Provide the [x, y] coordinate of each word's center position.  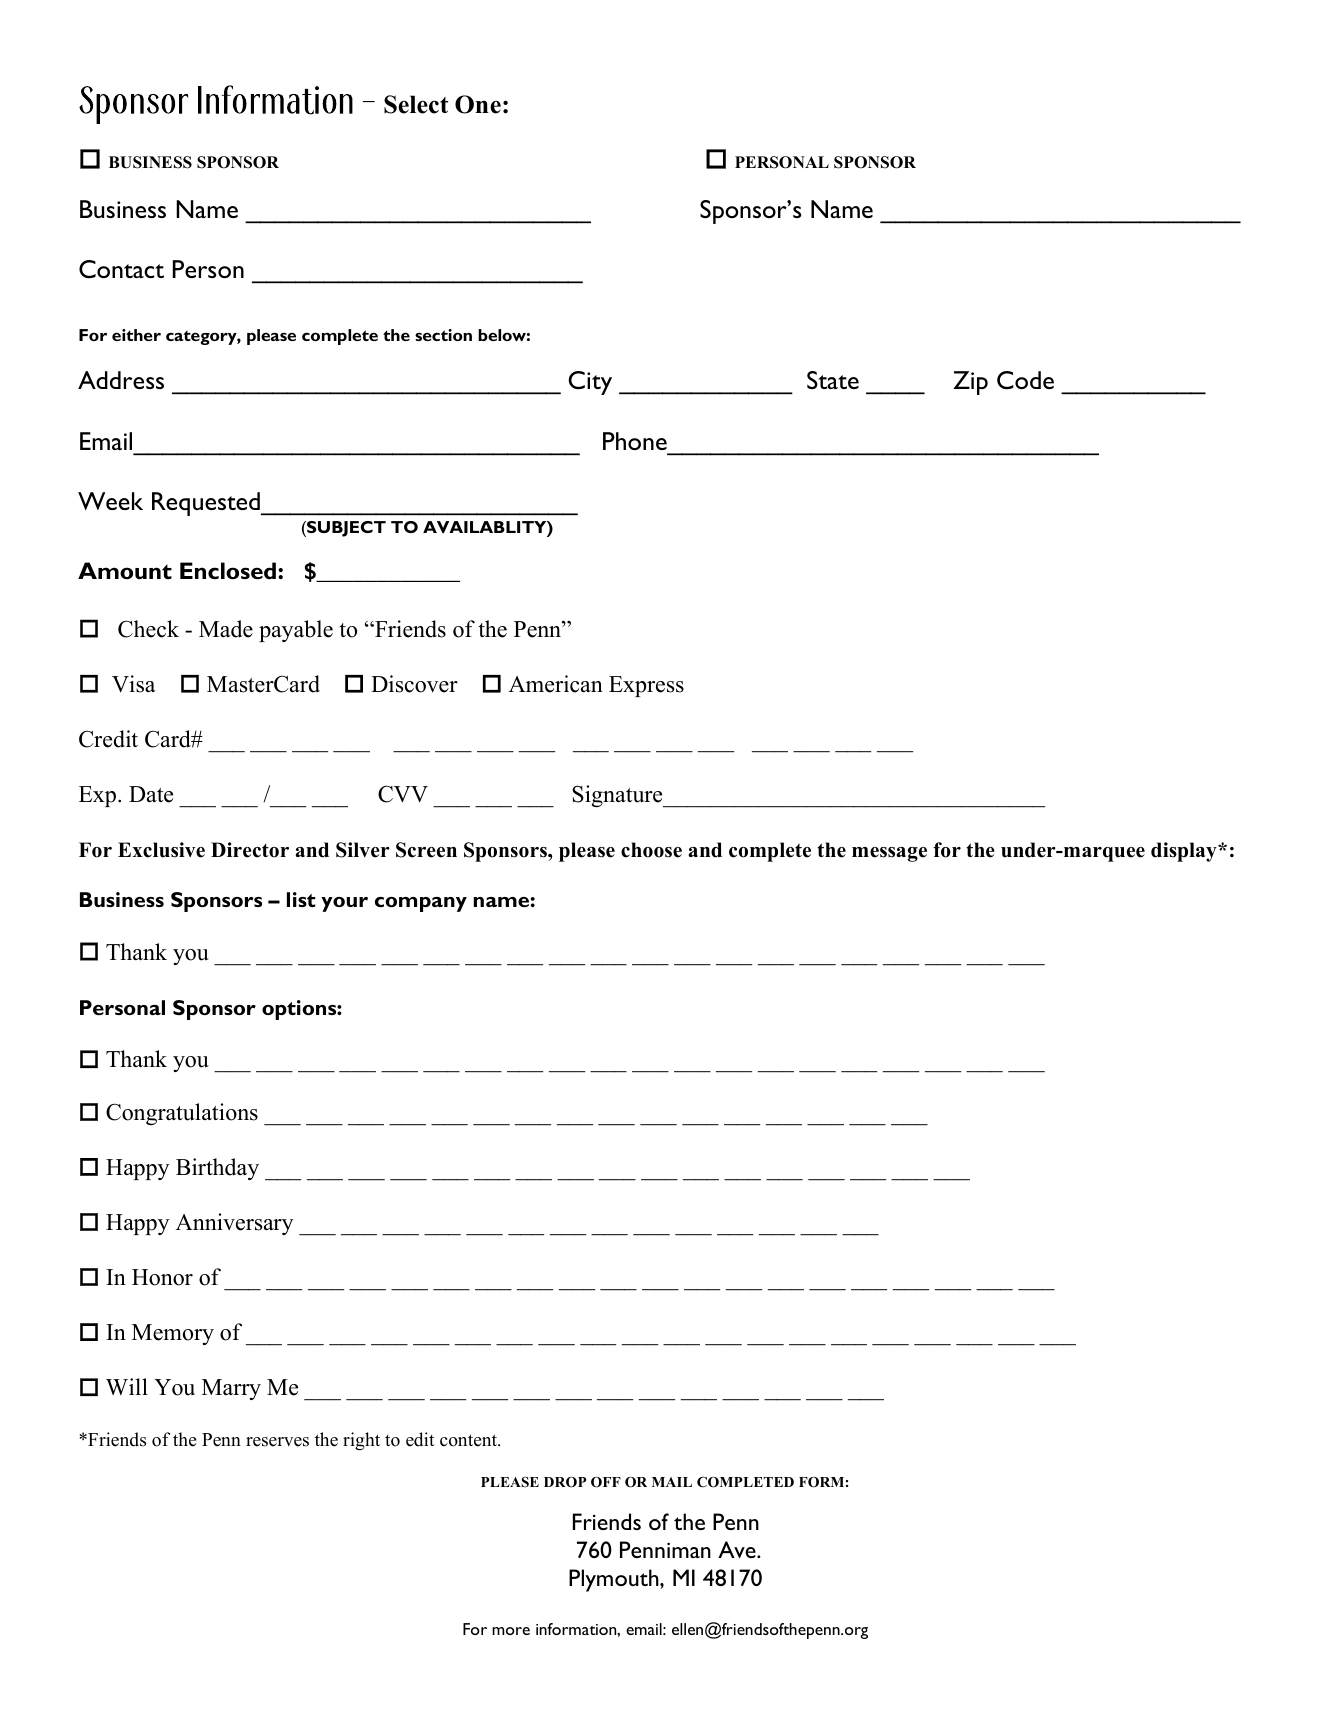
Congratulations [182, 1114]
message [889, 854]
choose [651, 850]
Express [646, 686]
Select [416, 104]
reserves [277, 1442]
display [1185, 852]
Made [226, 629]
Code [1025, 380]
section [443, 335]
